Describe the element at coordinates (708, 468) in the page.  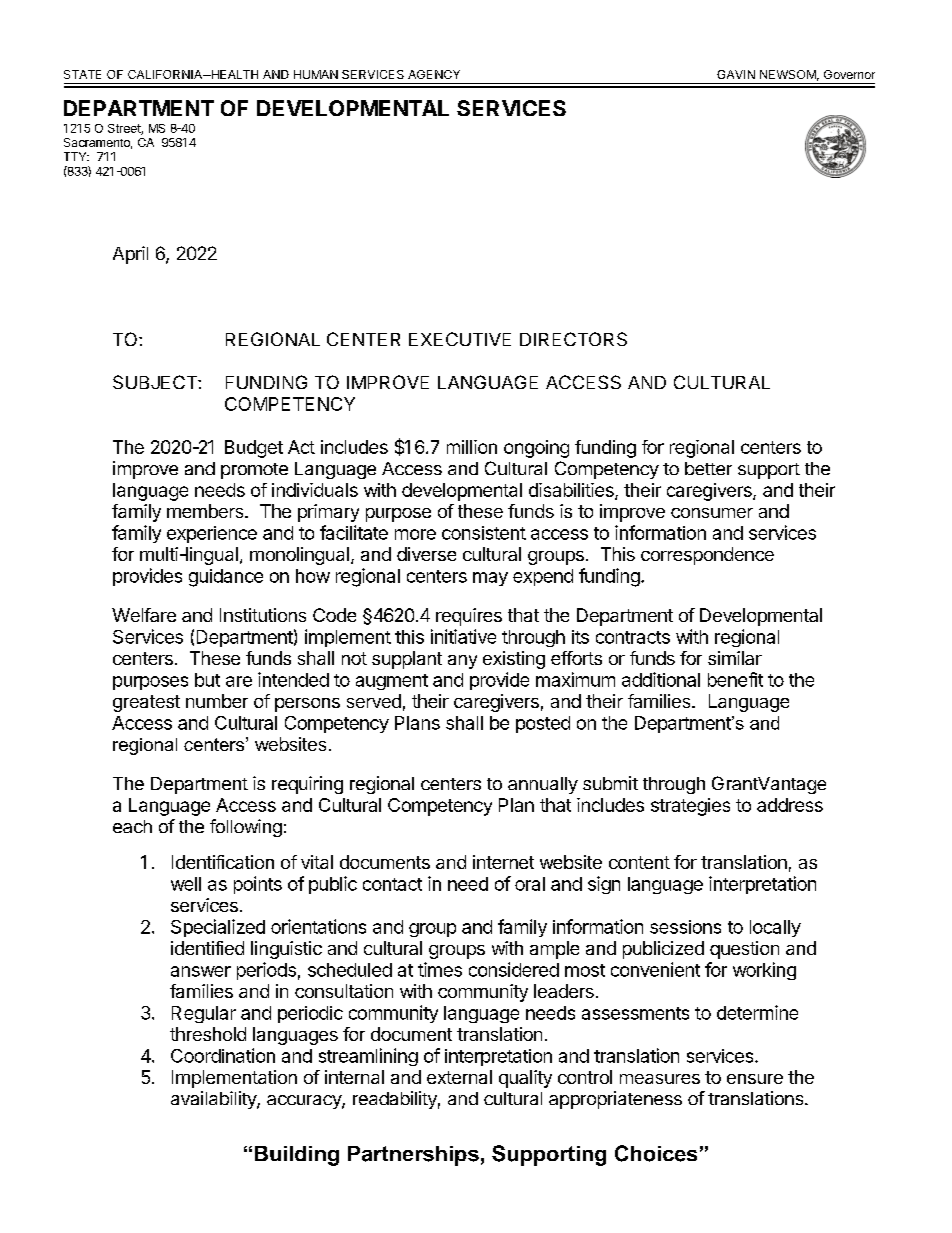
I see `better` at that location.
